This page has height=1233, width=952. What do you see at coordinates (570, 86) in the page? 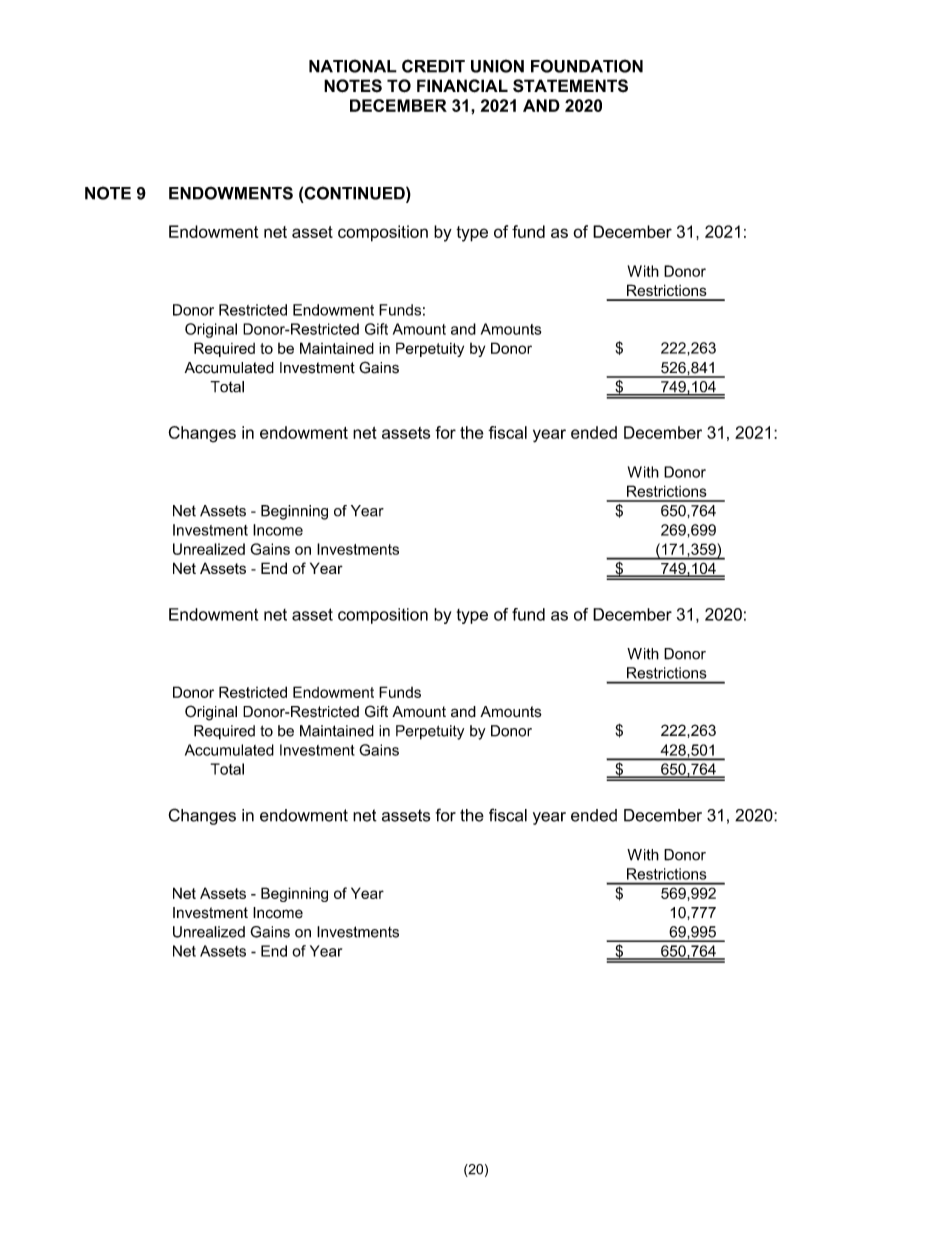
I see `STATEMENTS` at bounding box center [570, 86].
